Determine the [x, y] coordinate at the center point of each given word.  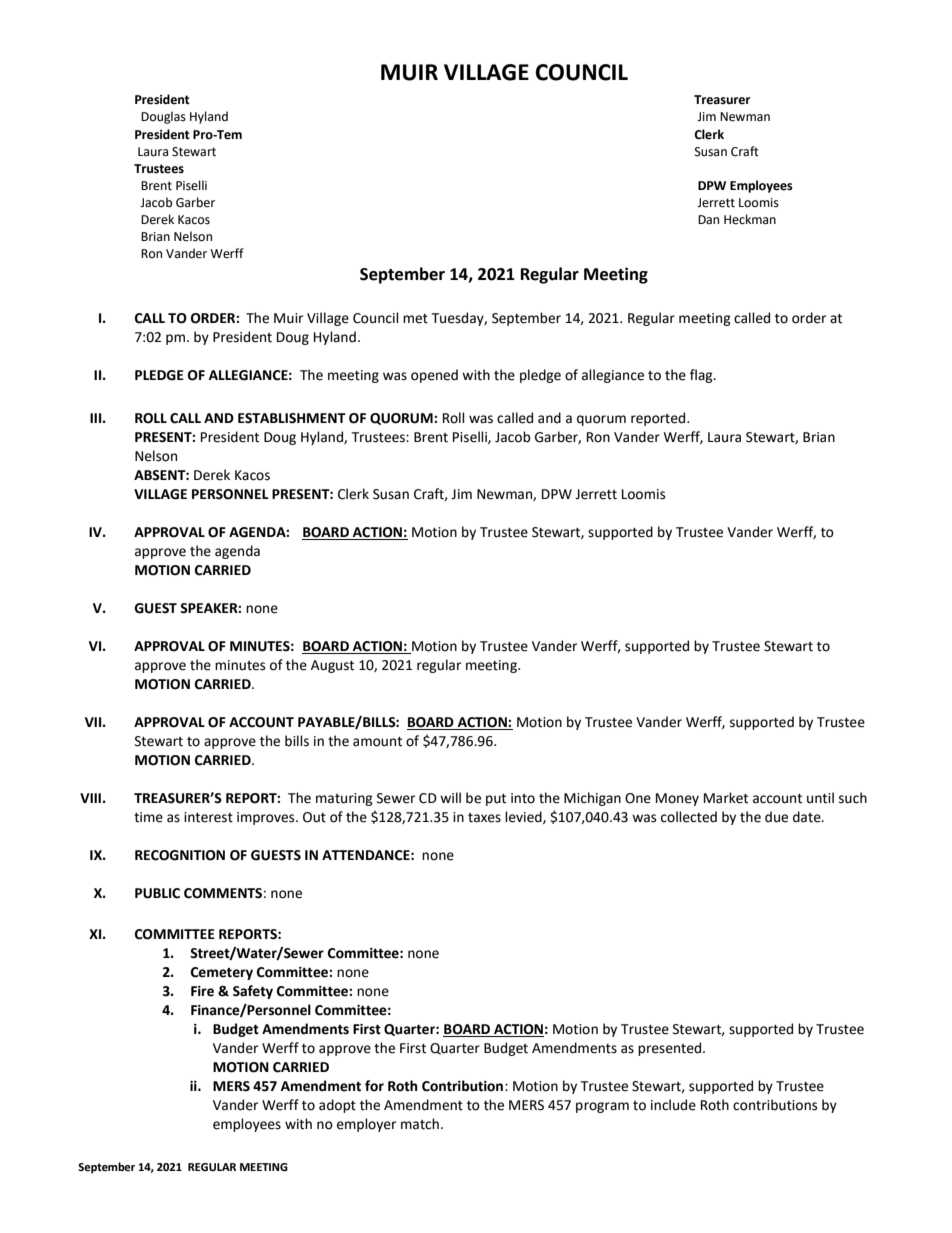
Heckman [750, 219]
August [332, 666]
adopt [337, 1106]
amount [377, 742]
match [420, 1124]
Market [726, 798]
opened [434, 376]
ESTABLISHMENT [292, 418]
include [673, 1105]
